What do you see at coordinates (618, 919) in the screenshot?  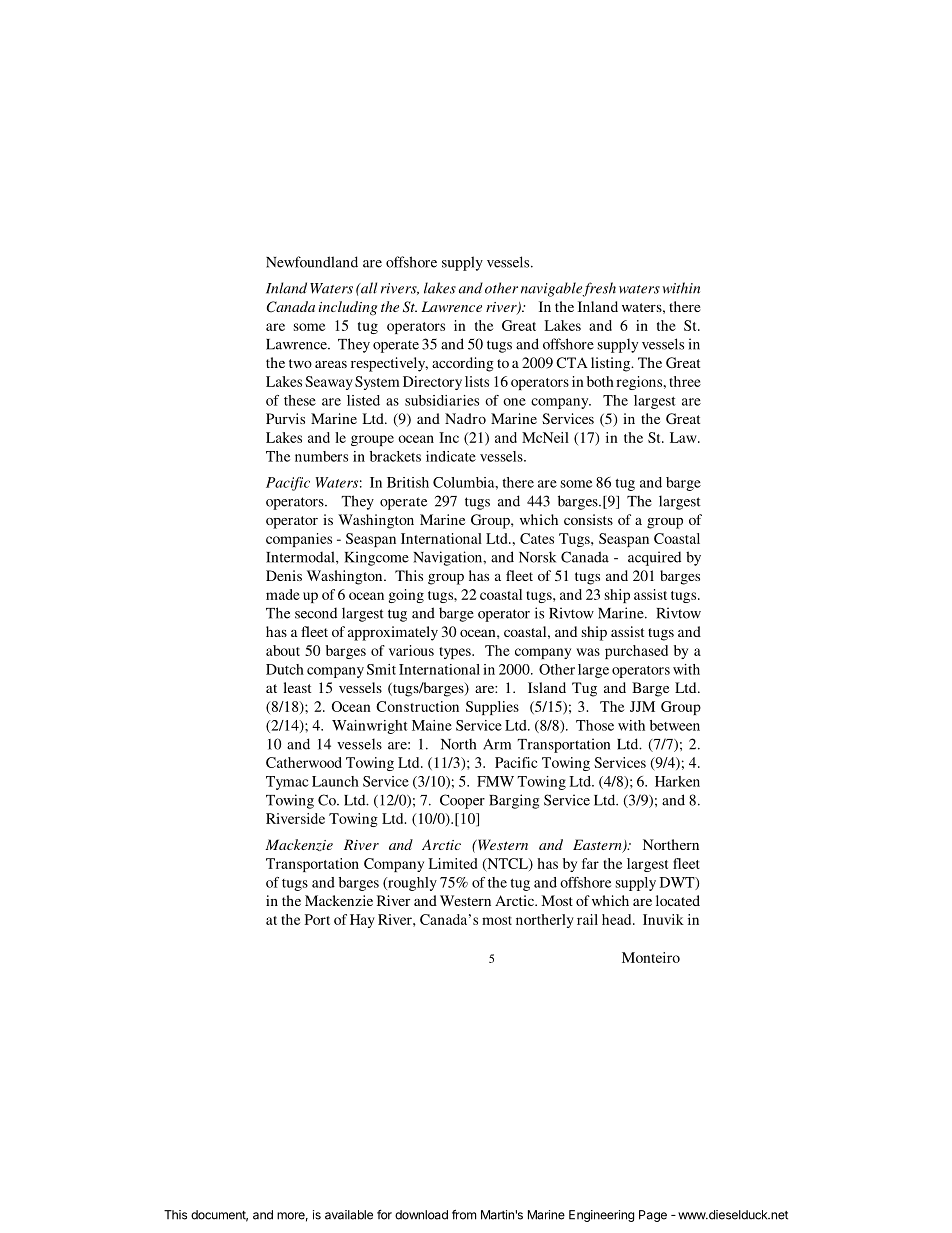 I see `head` at bounding box center [618, 919].
